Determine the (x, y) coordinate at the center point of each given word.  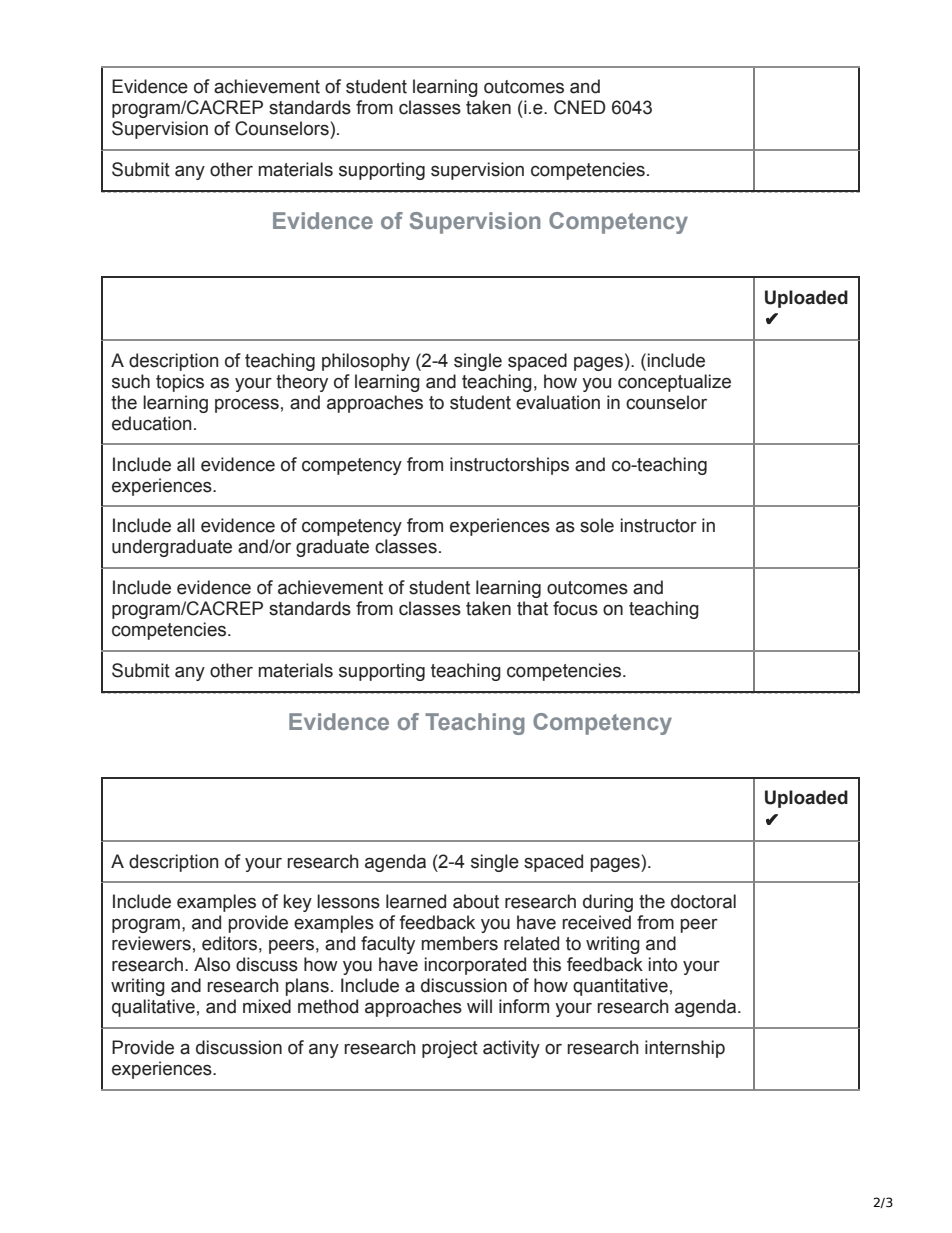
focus (575, 608)
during (608, 903)
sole (597, 525)
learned (416, 901)
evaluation (558, 402)
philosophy (366, 362)
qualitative (153, 1008)
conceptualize (674, 383)
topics (180, 383)
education (151, 423)
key (298, 903)
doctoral (703, 901)
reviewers (151, 943)
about (476, 901)
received (596, 922)
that (532, 608)
